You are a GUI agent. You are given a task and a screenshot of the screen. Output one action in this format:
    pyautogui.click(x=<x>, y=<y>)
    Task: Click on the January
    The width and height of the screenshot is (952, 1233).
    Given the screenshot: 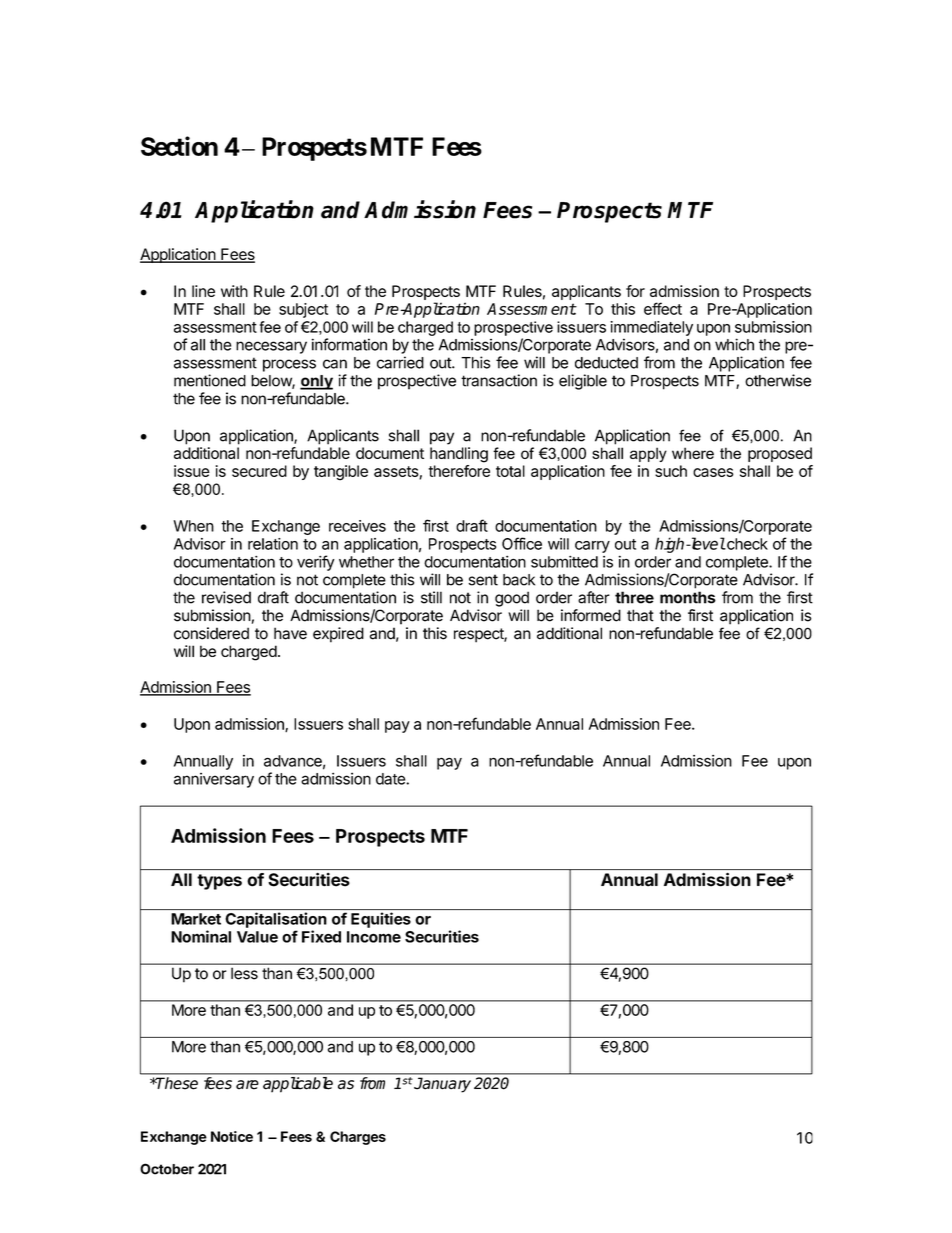 What is the action you would take?
    pyautogui.click(x=442, y=1085)
